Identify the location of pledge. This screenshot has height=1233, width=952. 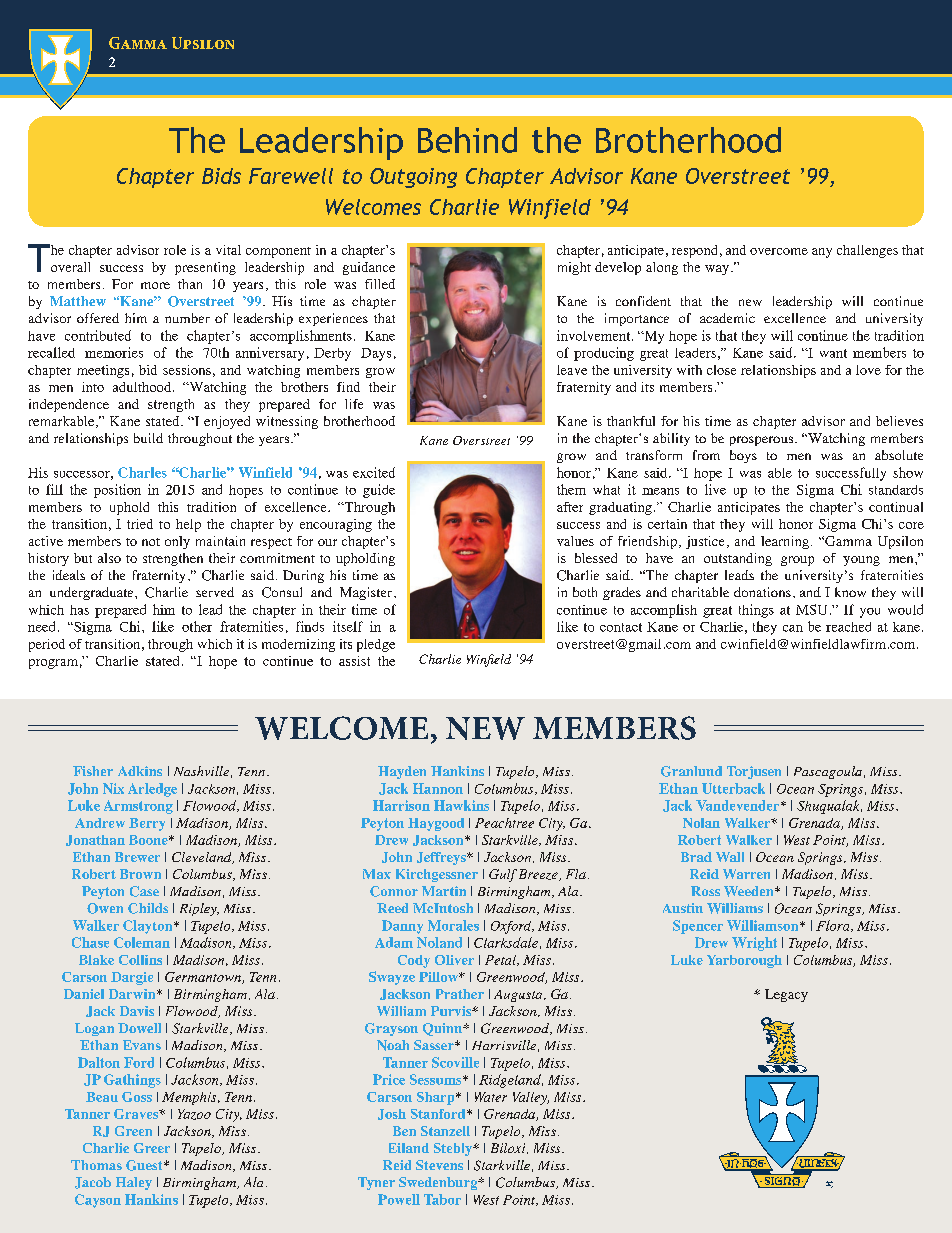
(376, 645).
